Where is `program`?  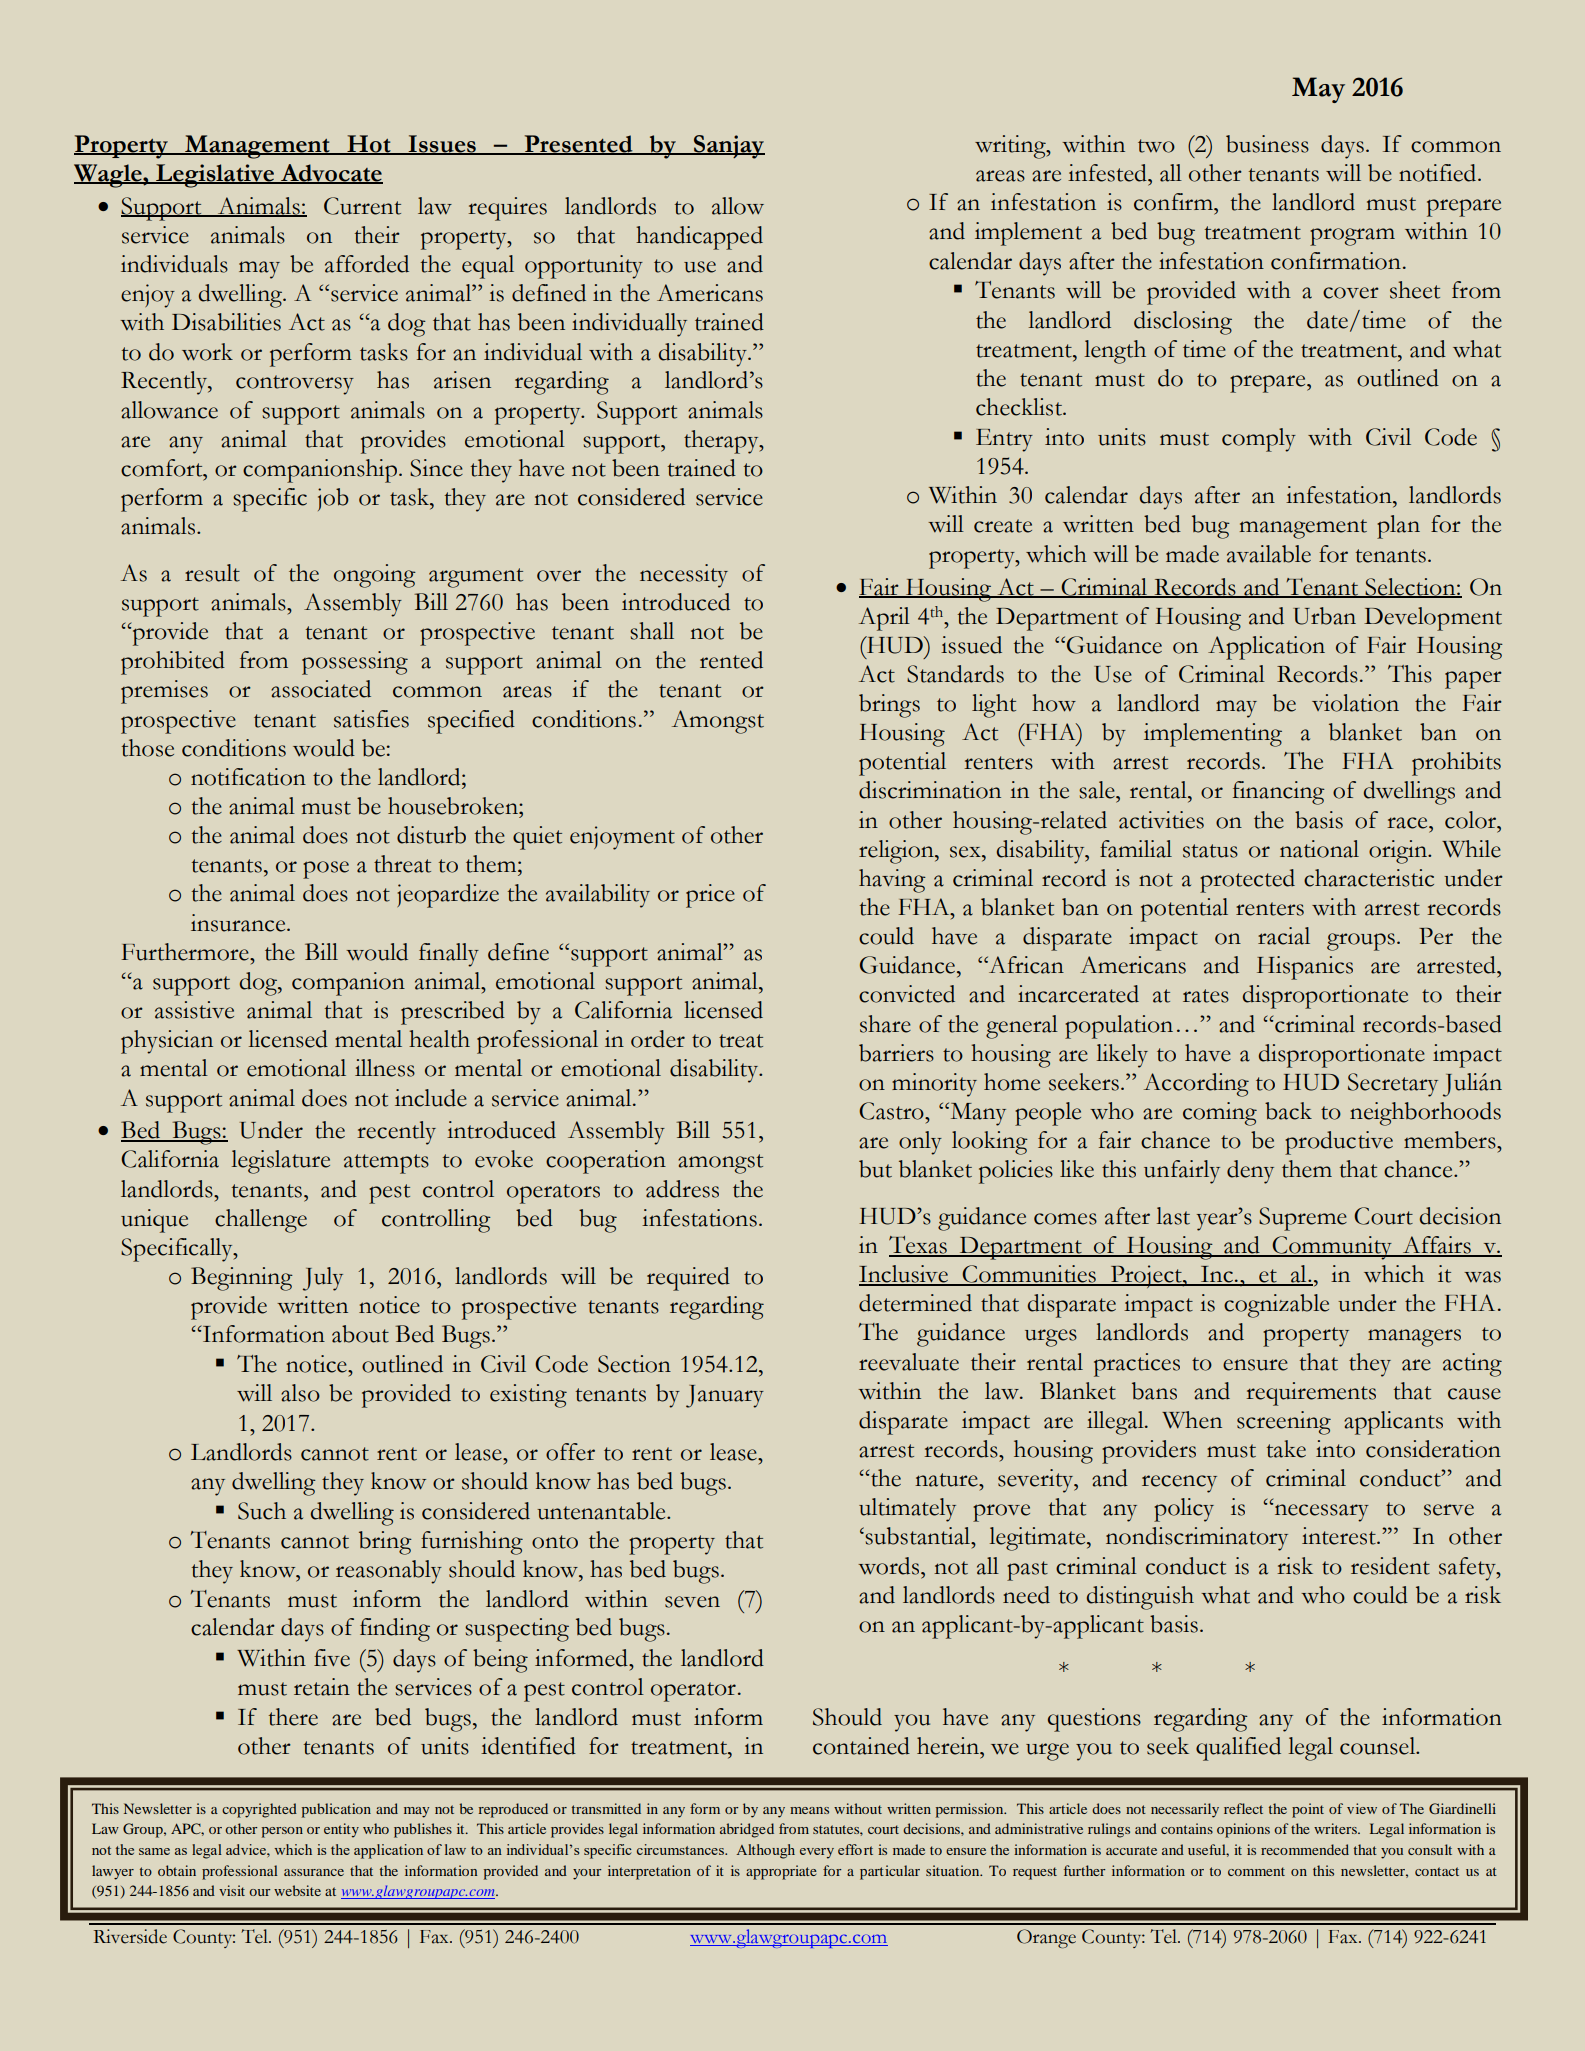
program is located at coordinates (1352, 237).
